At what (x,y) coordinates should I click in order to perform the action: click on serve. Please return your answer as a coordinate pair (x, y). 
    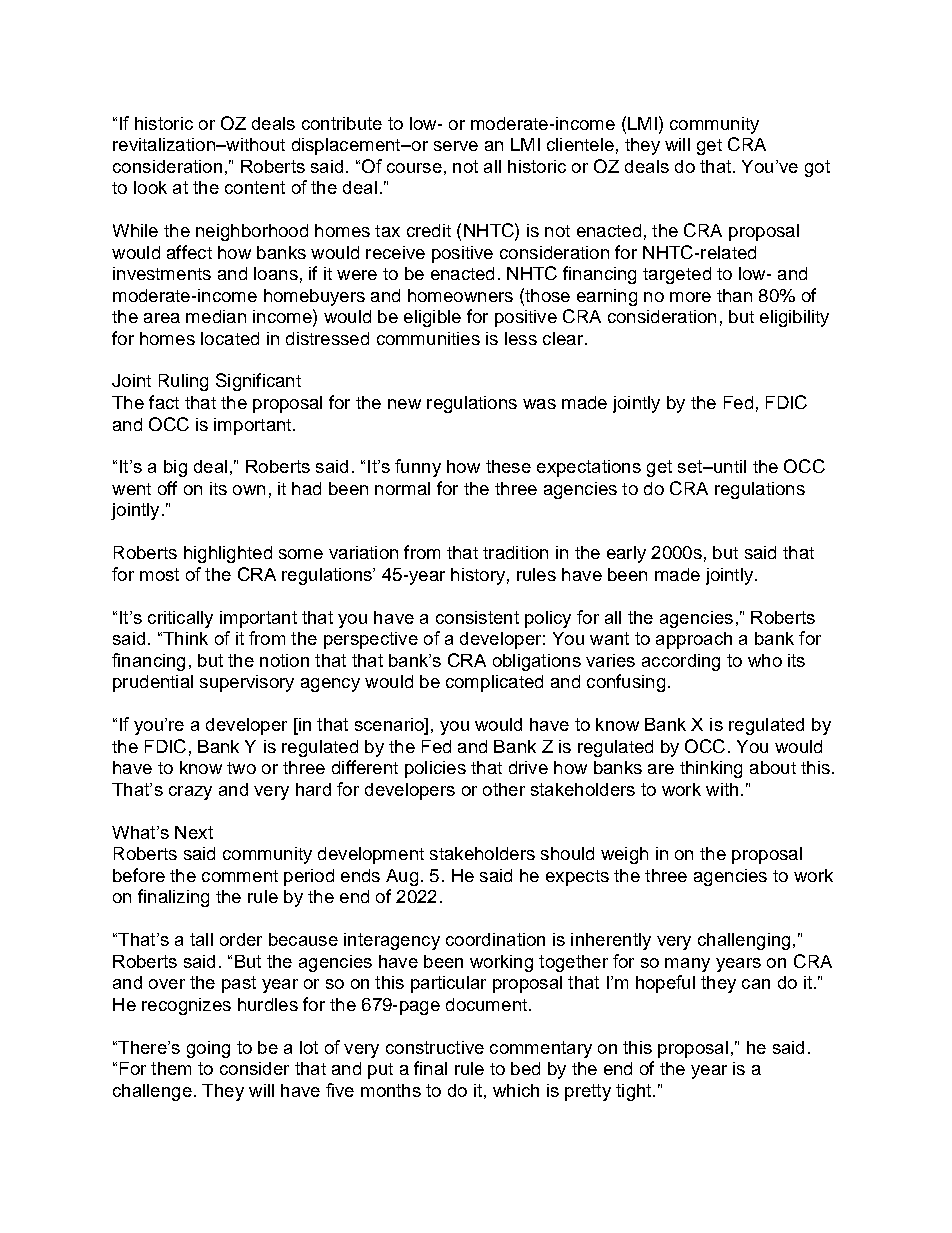
    Looking at the image, I should click on (456, 146).
